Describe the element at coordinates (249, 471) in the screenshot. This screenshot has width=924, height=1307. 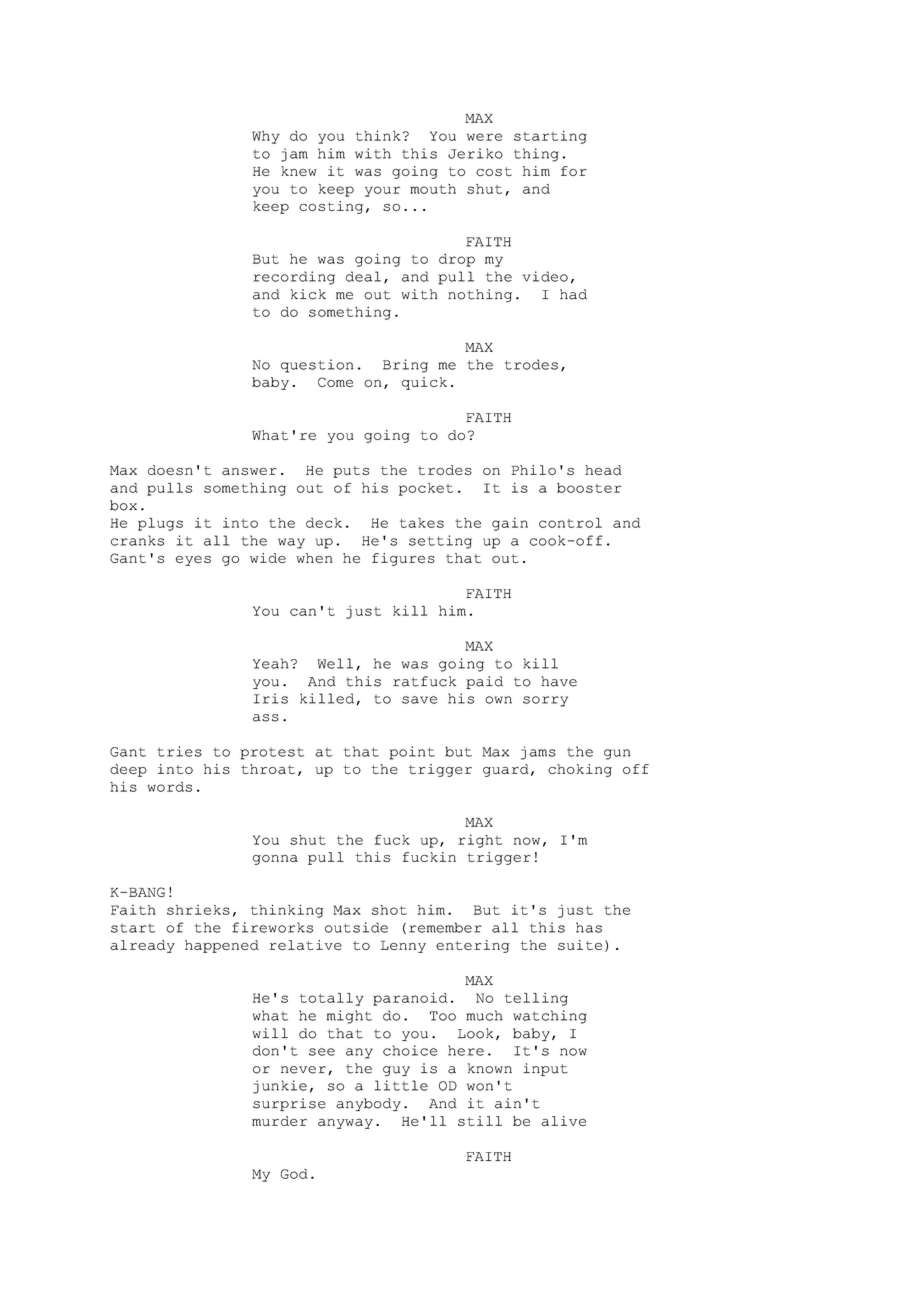
I see `answer` at that location.
